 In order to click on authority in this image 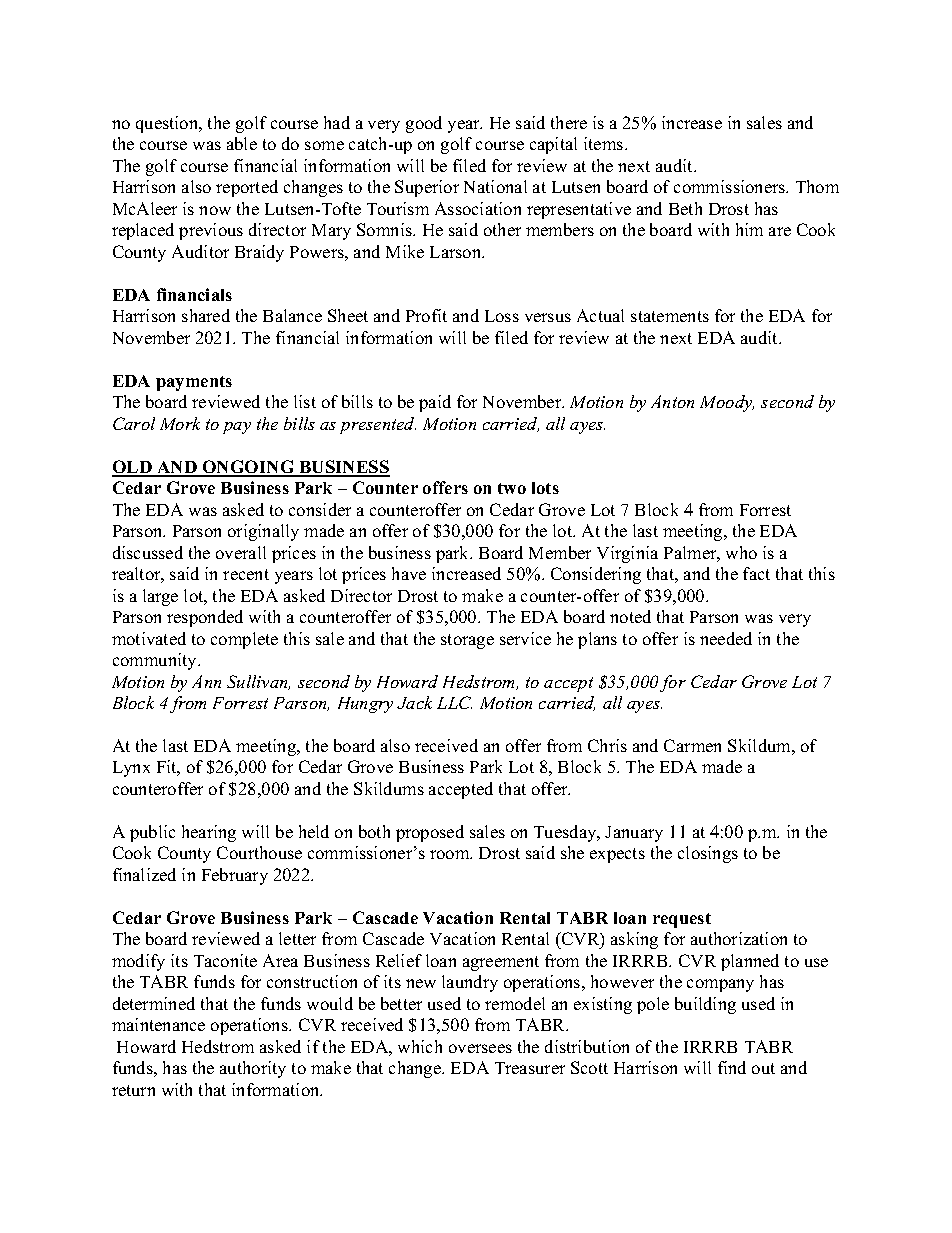, I will do `click(253, 1069)`.
